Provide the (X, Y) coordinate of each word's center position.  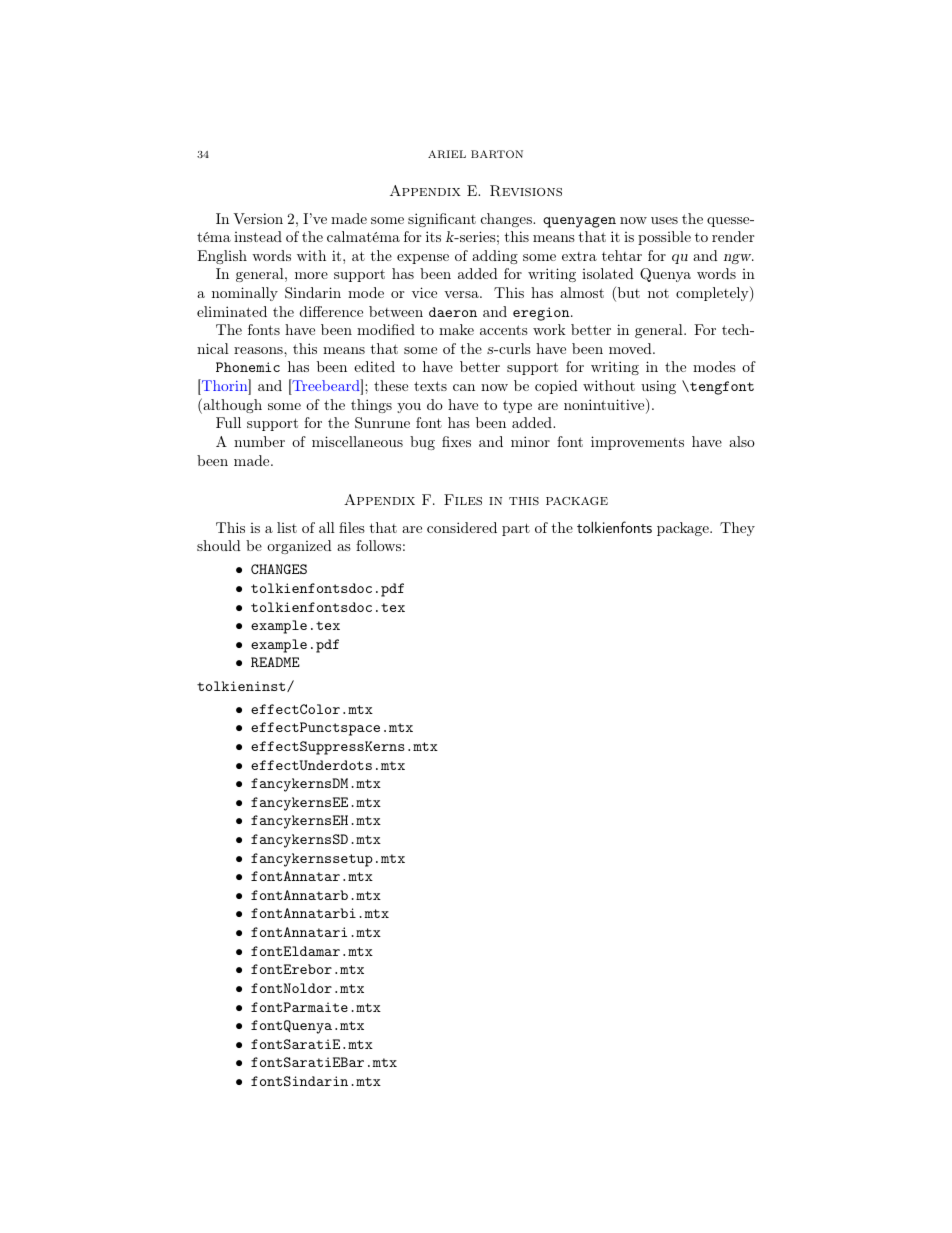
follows (378, 545)
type (517, 406)
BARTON (497, 154)
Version (258, 218)
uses (664, 220)
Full (228, 422)
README (275, 662)
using (658, 387)
